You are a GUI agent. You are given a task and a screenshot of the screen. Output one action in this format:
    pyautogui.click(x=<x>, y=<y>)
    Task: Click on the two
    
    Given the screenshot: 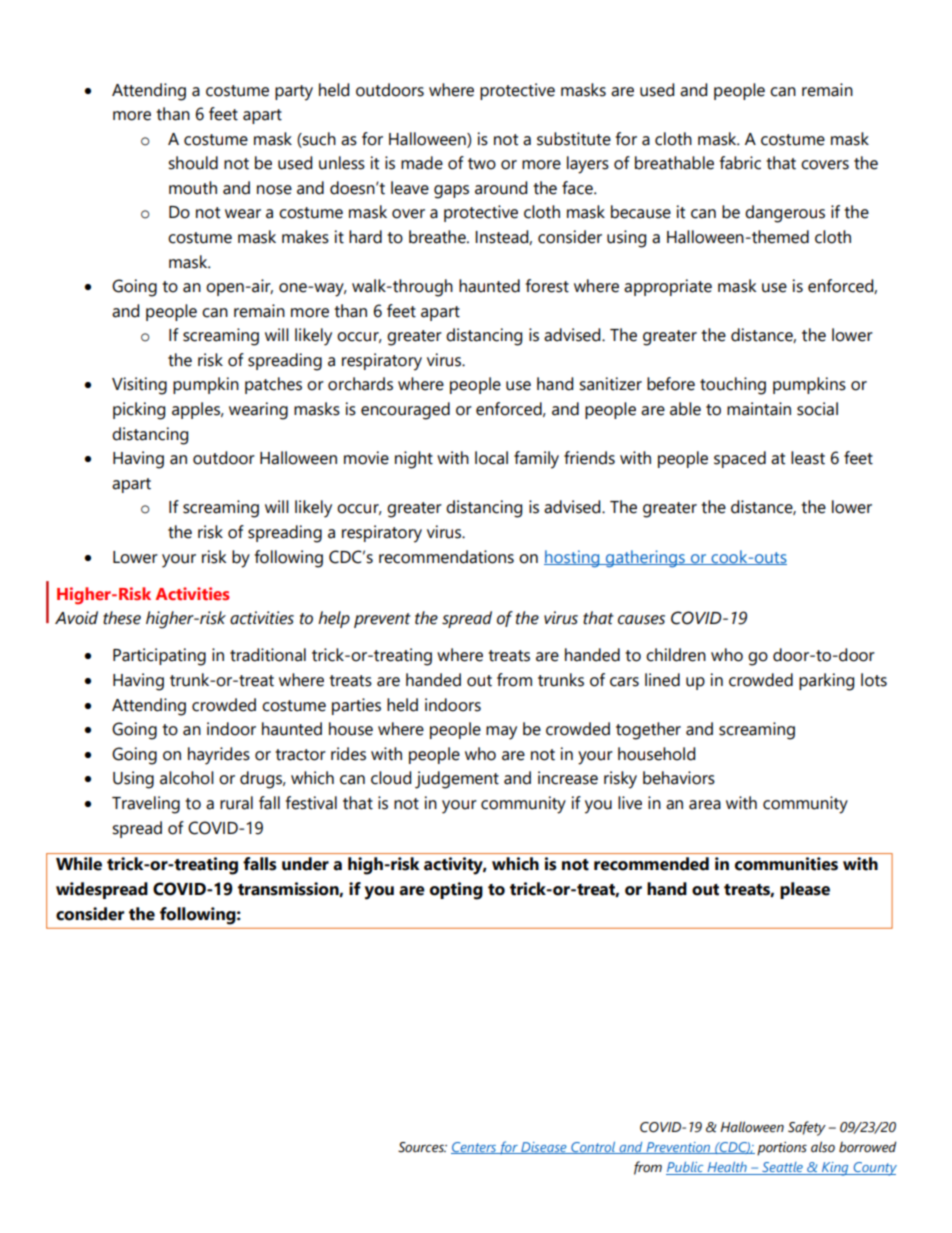 What is the action you would take?
    pyautogui.click(x=482, y=164)
